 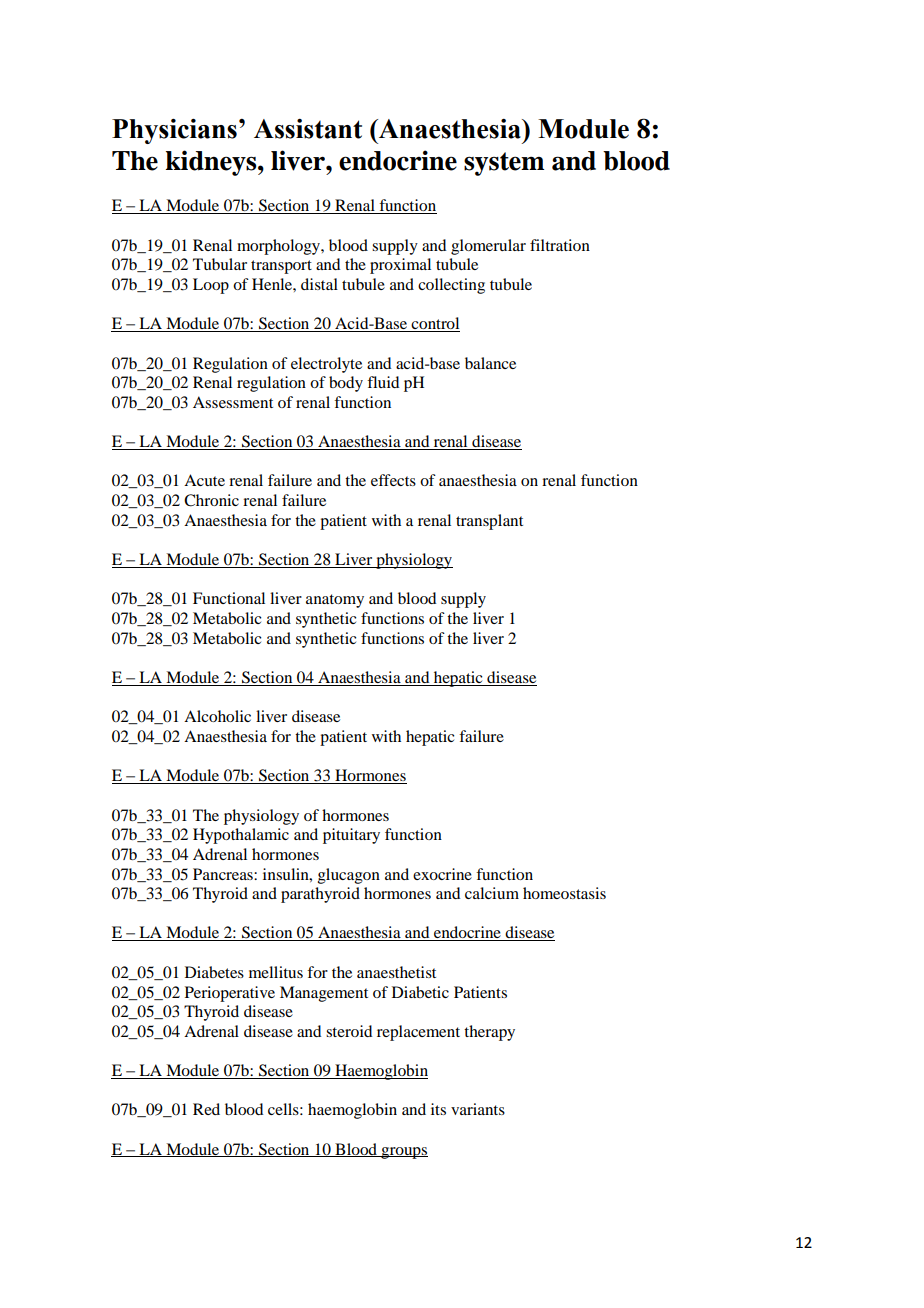 What do you see at coordinates (335, 601) in the page?
I see `anatomy` at bounding box center [335, 601].
